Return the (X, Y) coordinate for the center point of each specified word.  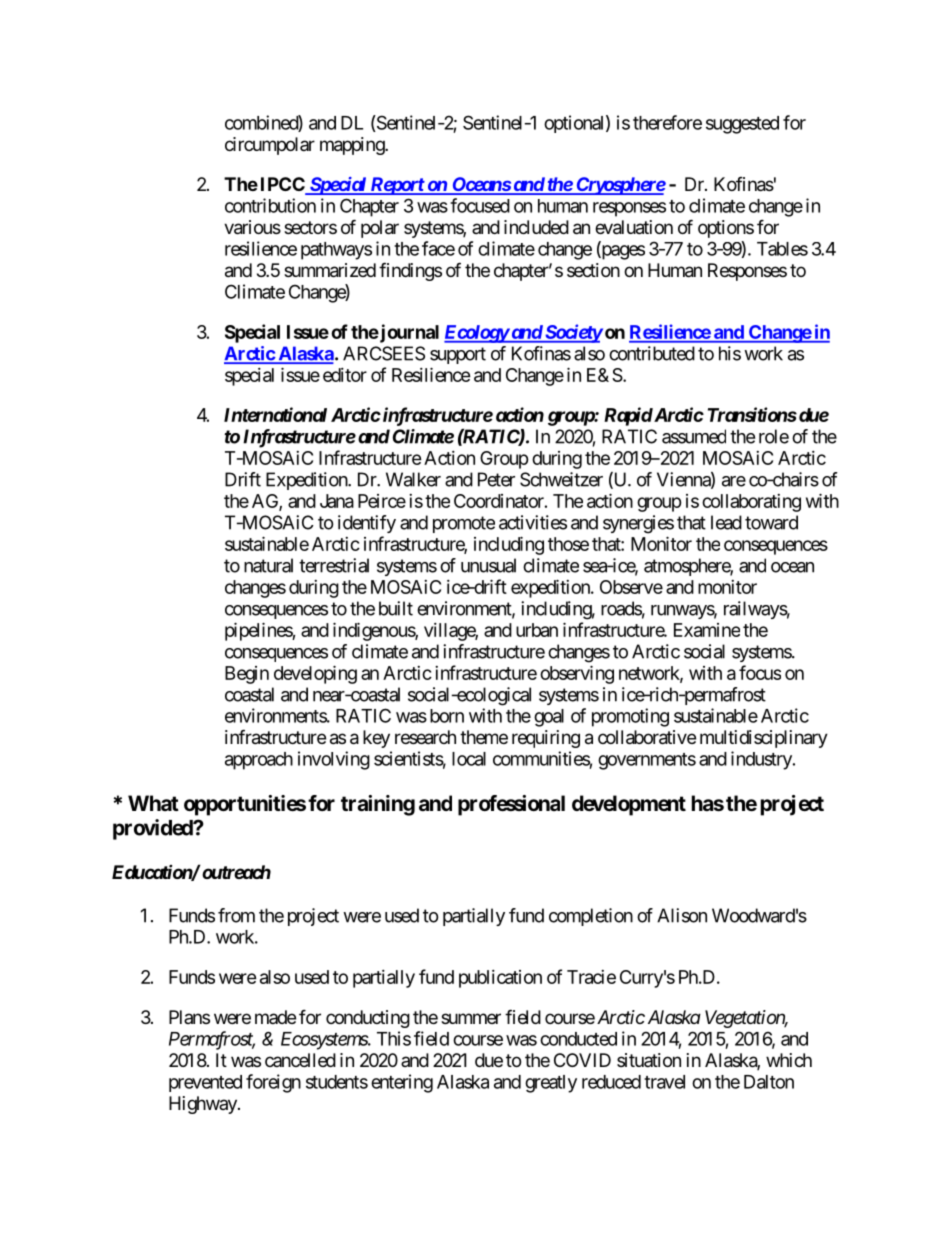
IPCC (284, 185)
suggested (742, 125)
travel (664, 1082)
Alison (682, 915)
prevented (205, 1083)
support (458, 355)
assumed (694, 436)
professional (511, 805)
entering (402, 1083)
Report (396, 186)
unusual (488, 565)
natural (268, 565)
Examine (707, 630)
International (275, 414)
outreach (235, 872)
